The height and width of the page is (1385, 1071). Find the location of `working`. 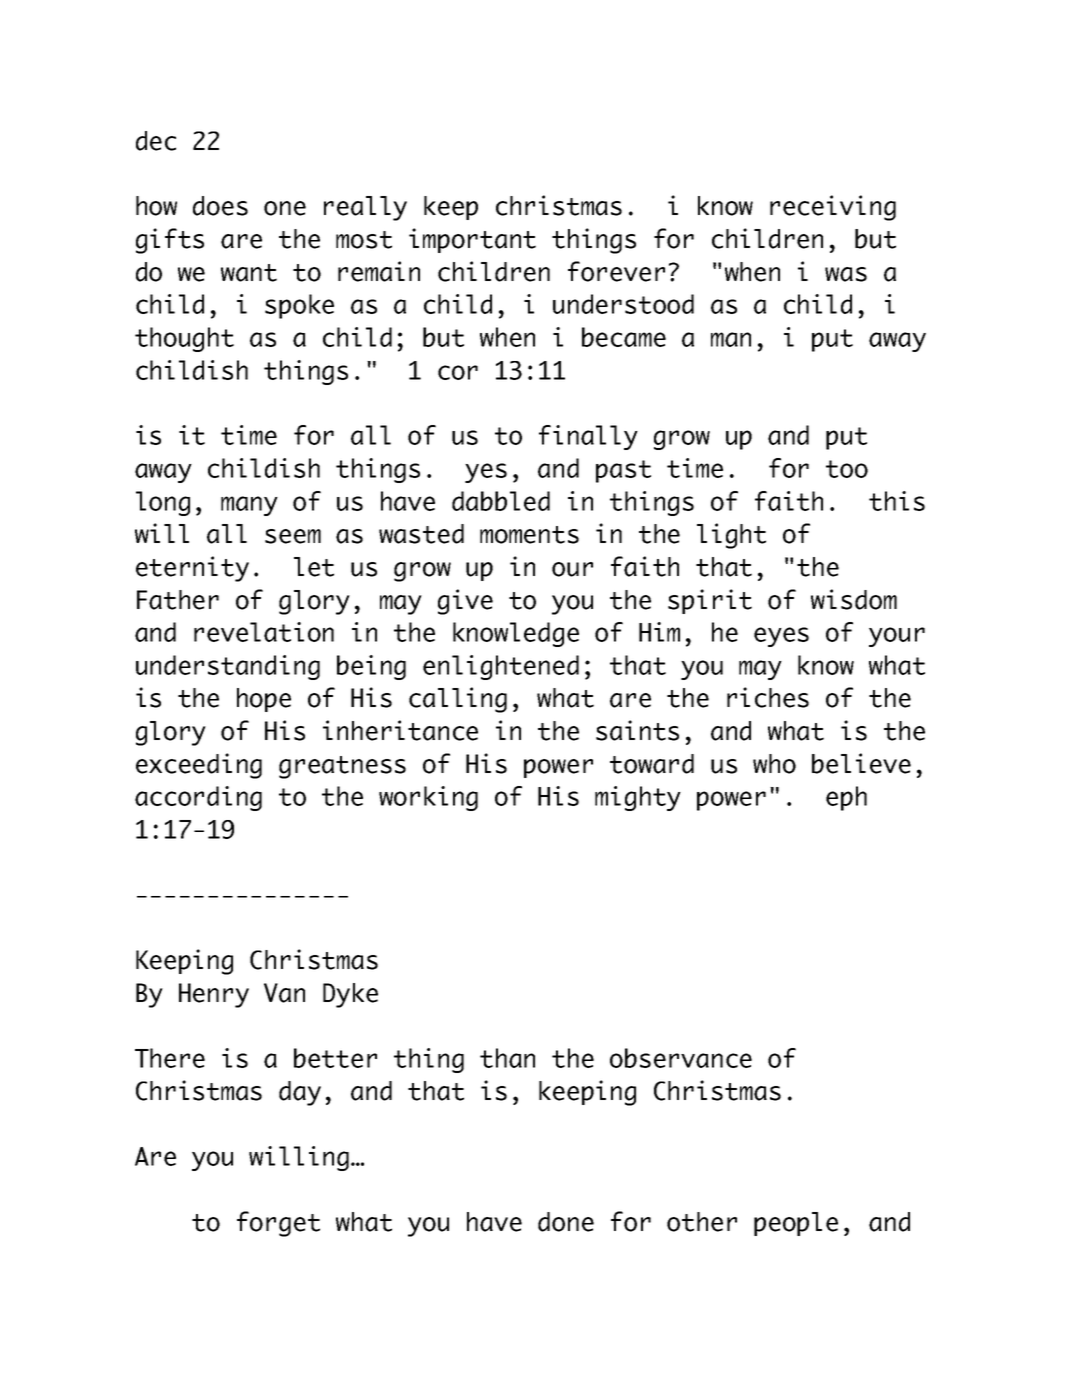

working is located at coordinates (428, 798).
